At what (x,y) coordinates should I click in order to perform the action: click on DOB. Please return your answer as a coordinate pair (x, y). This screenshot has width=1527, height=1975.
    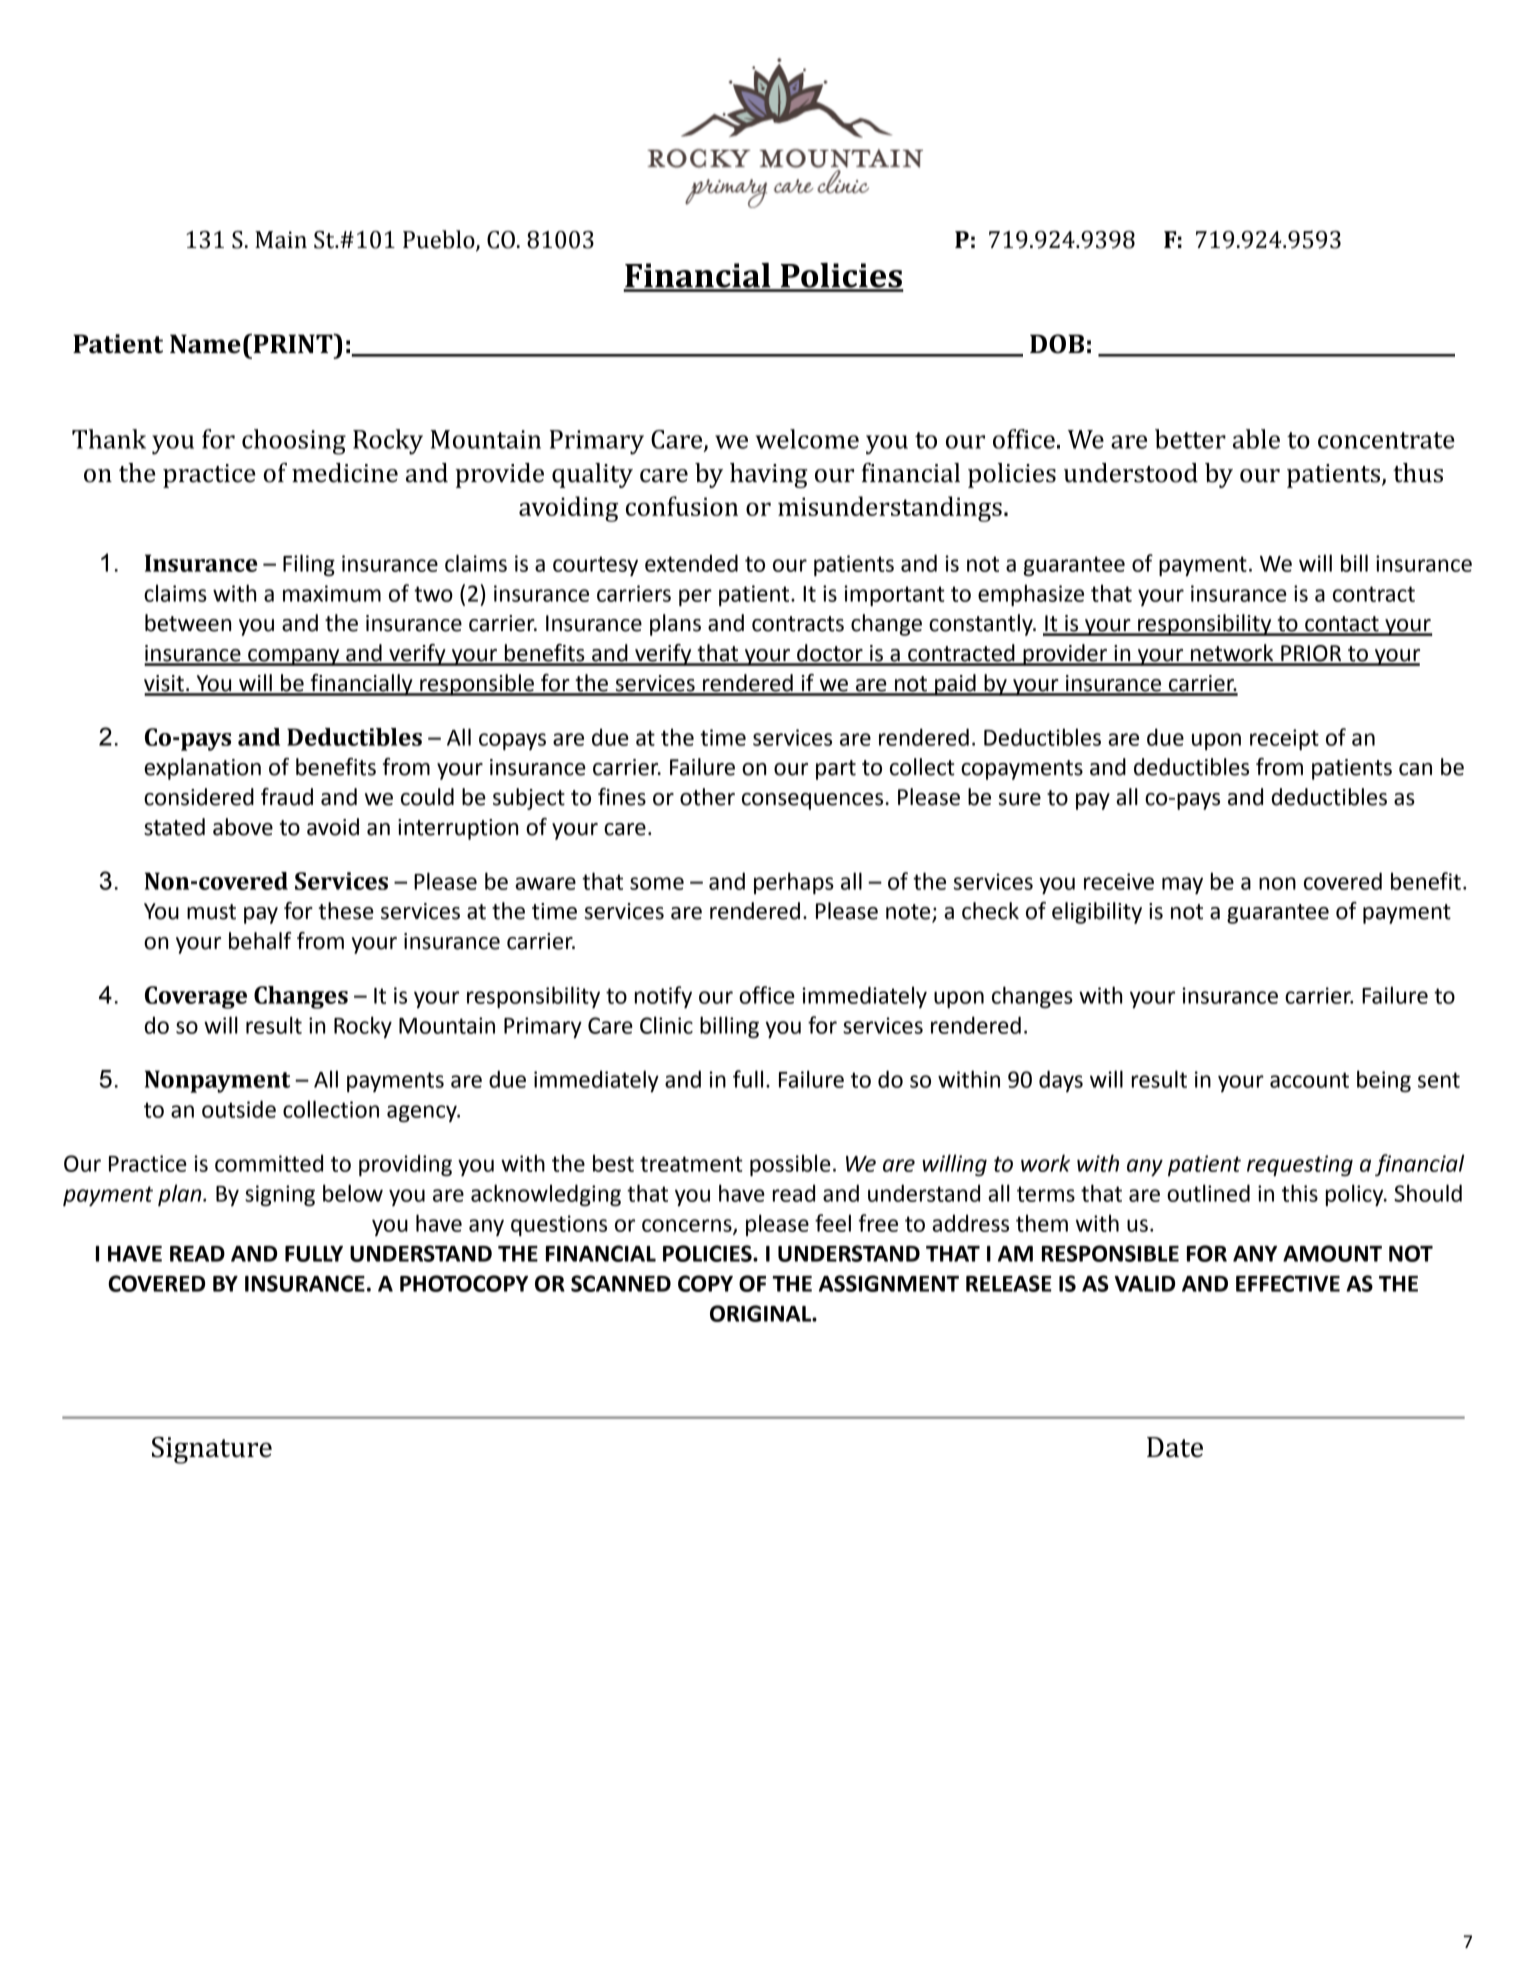
    Looking at the image, I should click on (1057, 344).
